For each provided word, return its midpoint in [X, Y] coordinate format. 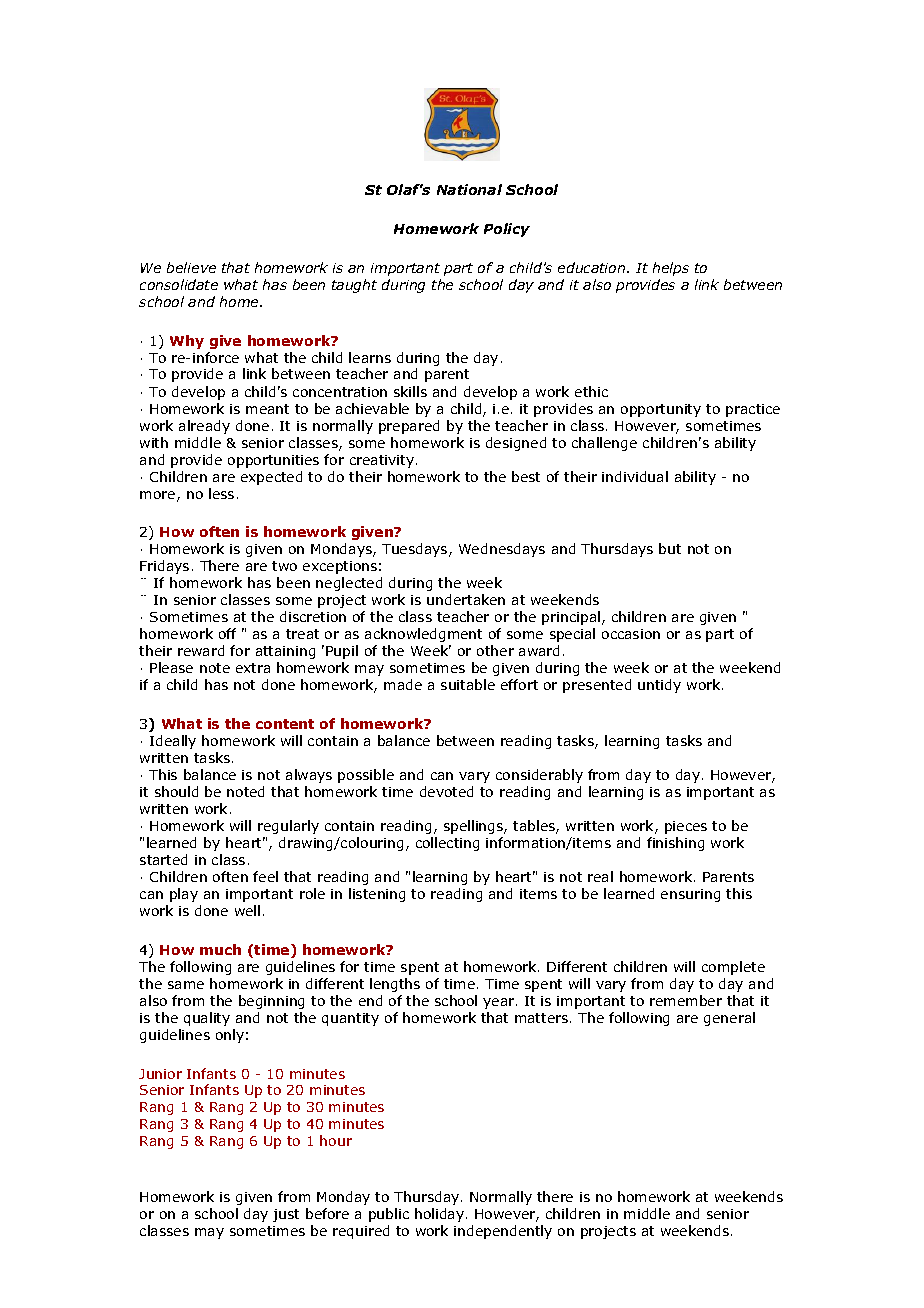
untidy [659, 686]
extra [253, 668]
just [286, 1215]
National [469, 189]
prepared [409, 427]
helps [671, 269]
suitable [468, 684]
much [220, 949]
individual [635, 476]
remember [686, 1000]
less [221, 493]
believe [191, 267]
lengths [395, 985]
